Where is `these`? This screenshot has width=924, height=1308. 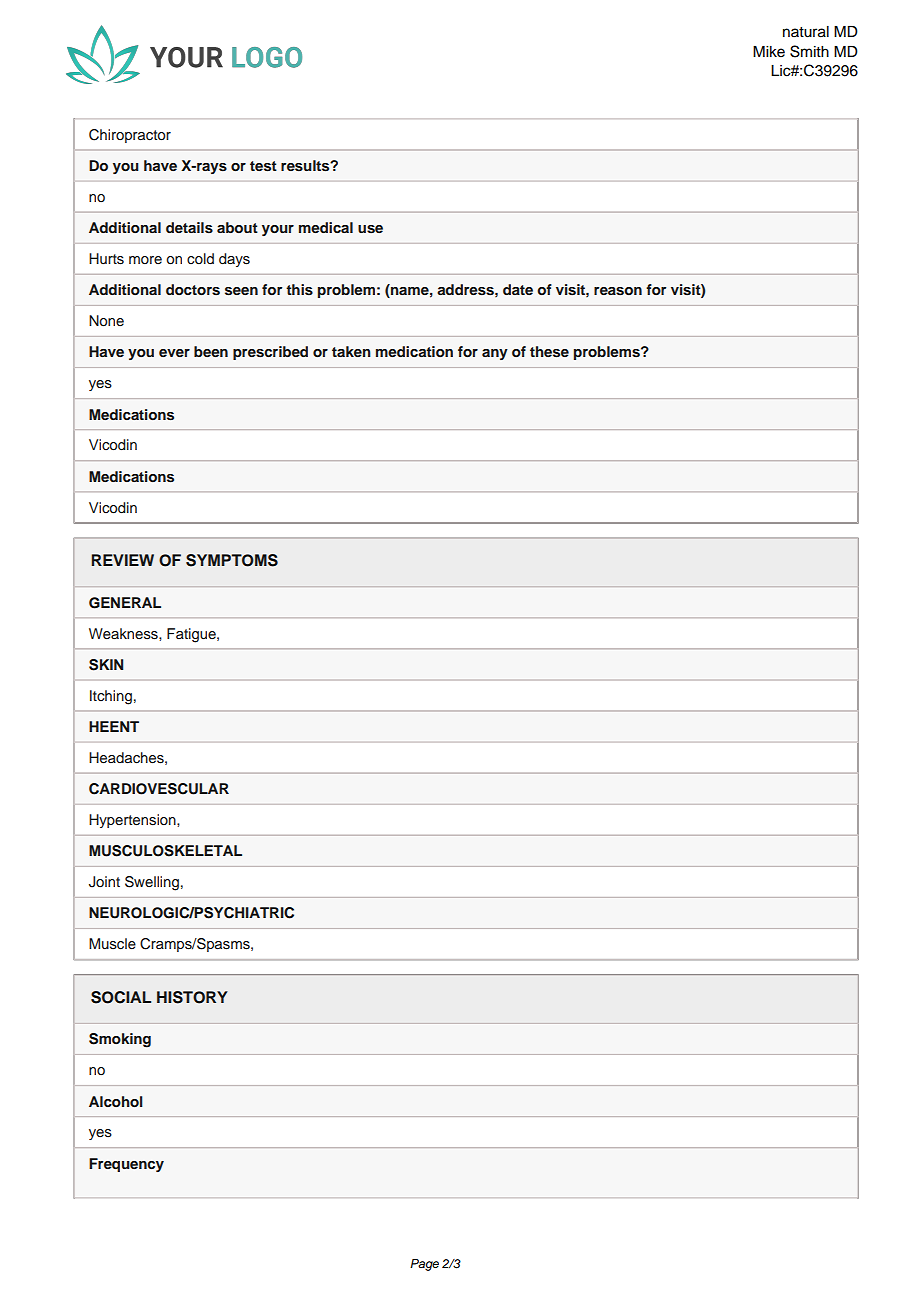
these is located at coordinates (549, 352).
